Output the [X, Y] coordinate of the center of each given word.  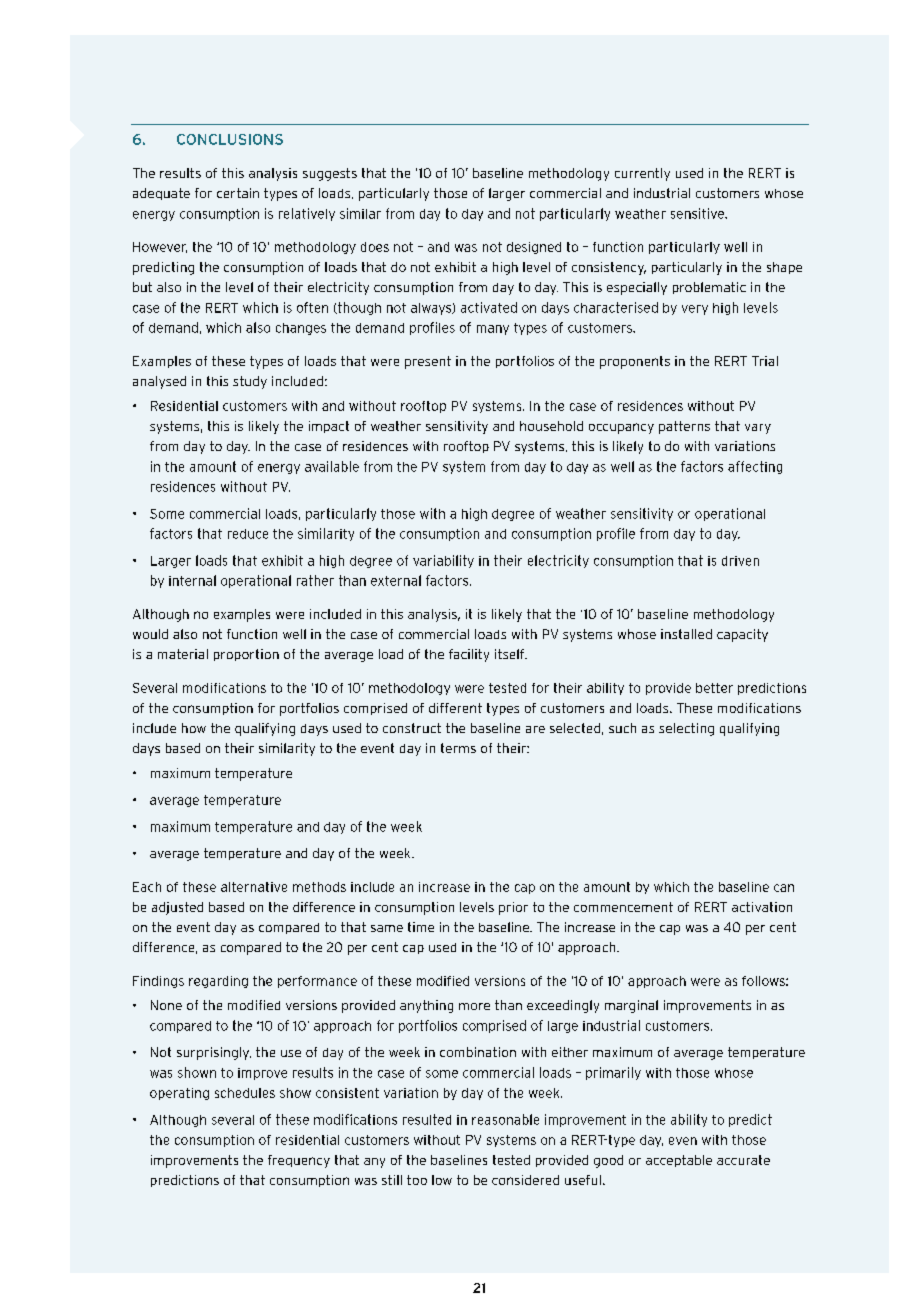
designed [534, 248]
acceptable [679, 1161]
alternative [254, 887]
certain [238, 193]
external [396, 580]
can [784, 888]
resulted [427, 1119]
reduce [248, 534]
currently [642, 174]
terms [458, 748]
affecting [755, 467]
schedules [245, 1093]
